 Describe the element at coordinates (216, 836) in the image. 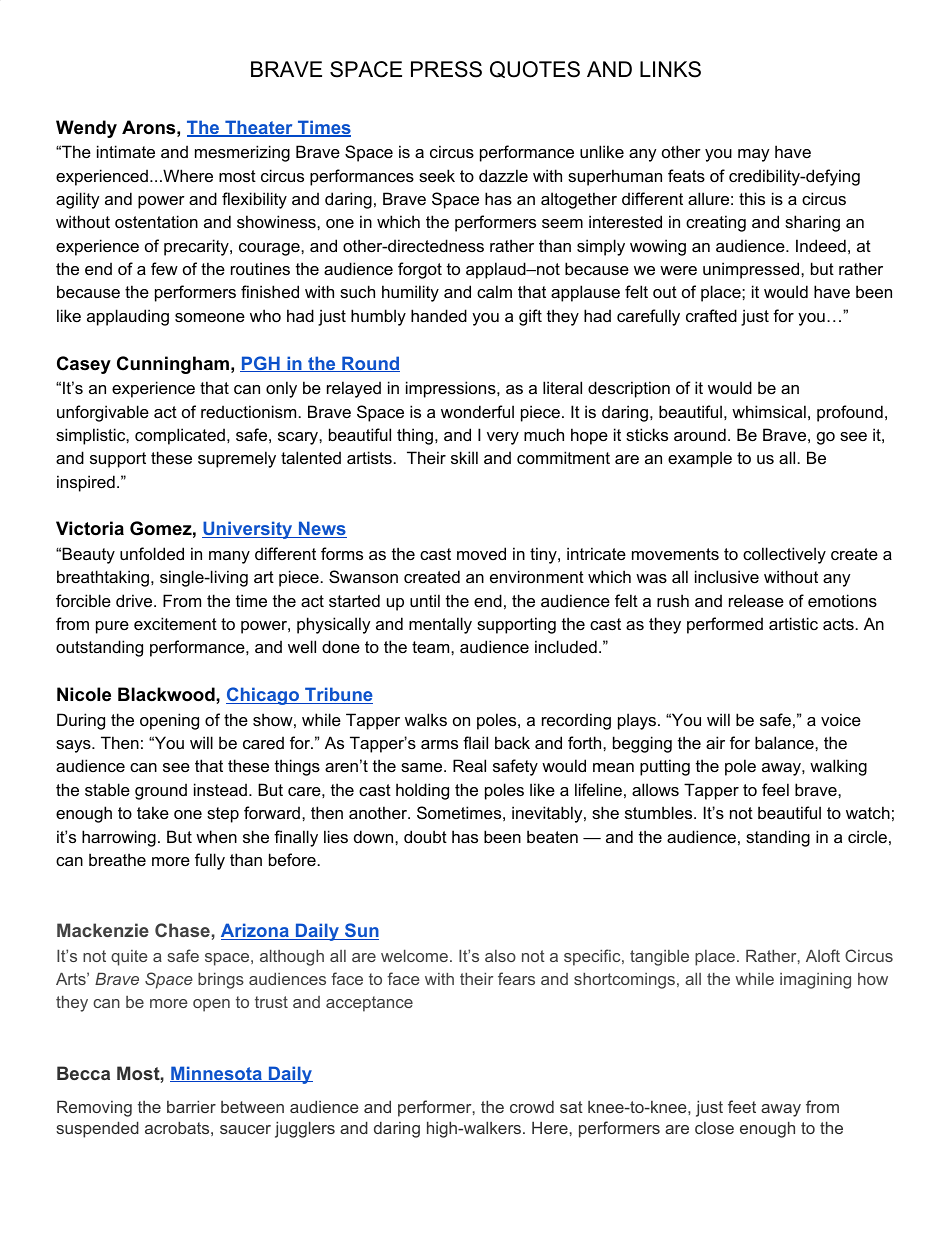

I see `when` at that location.
